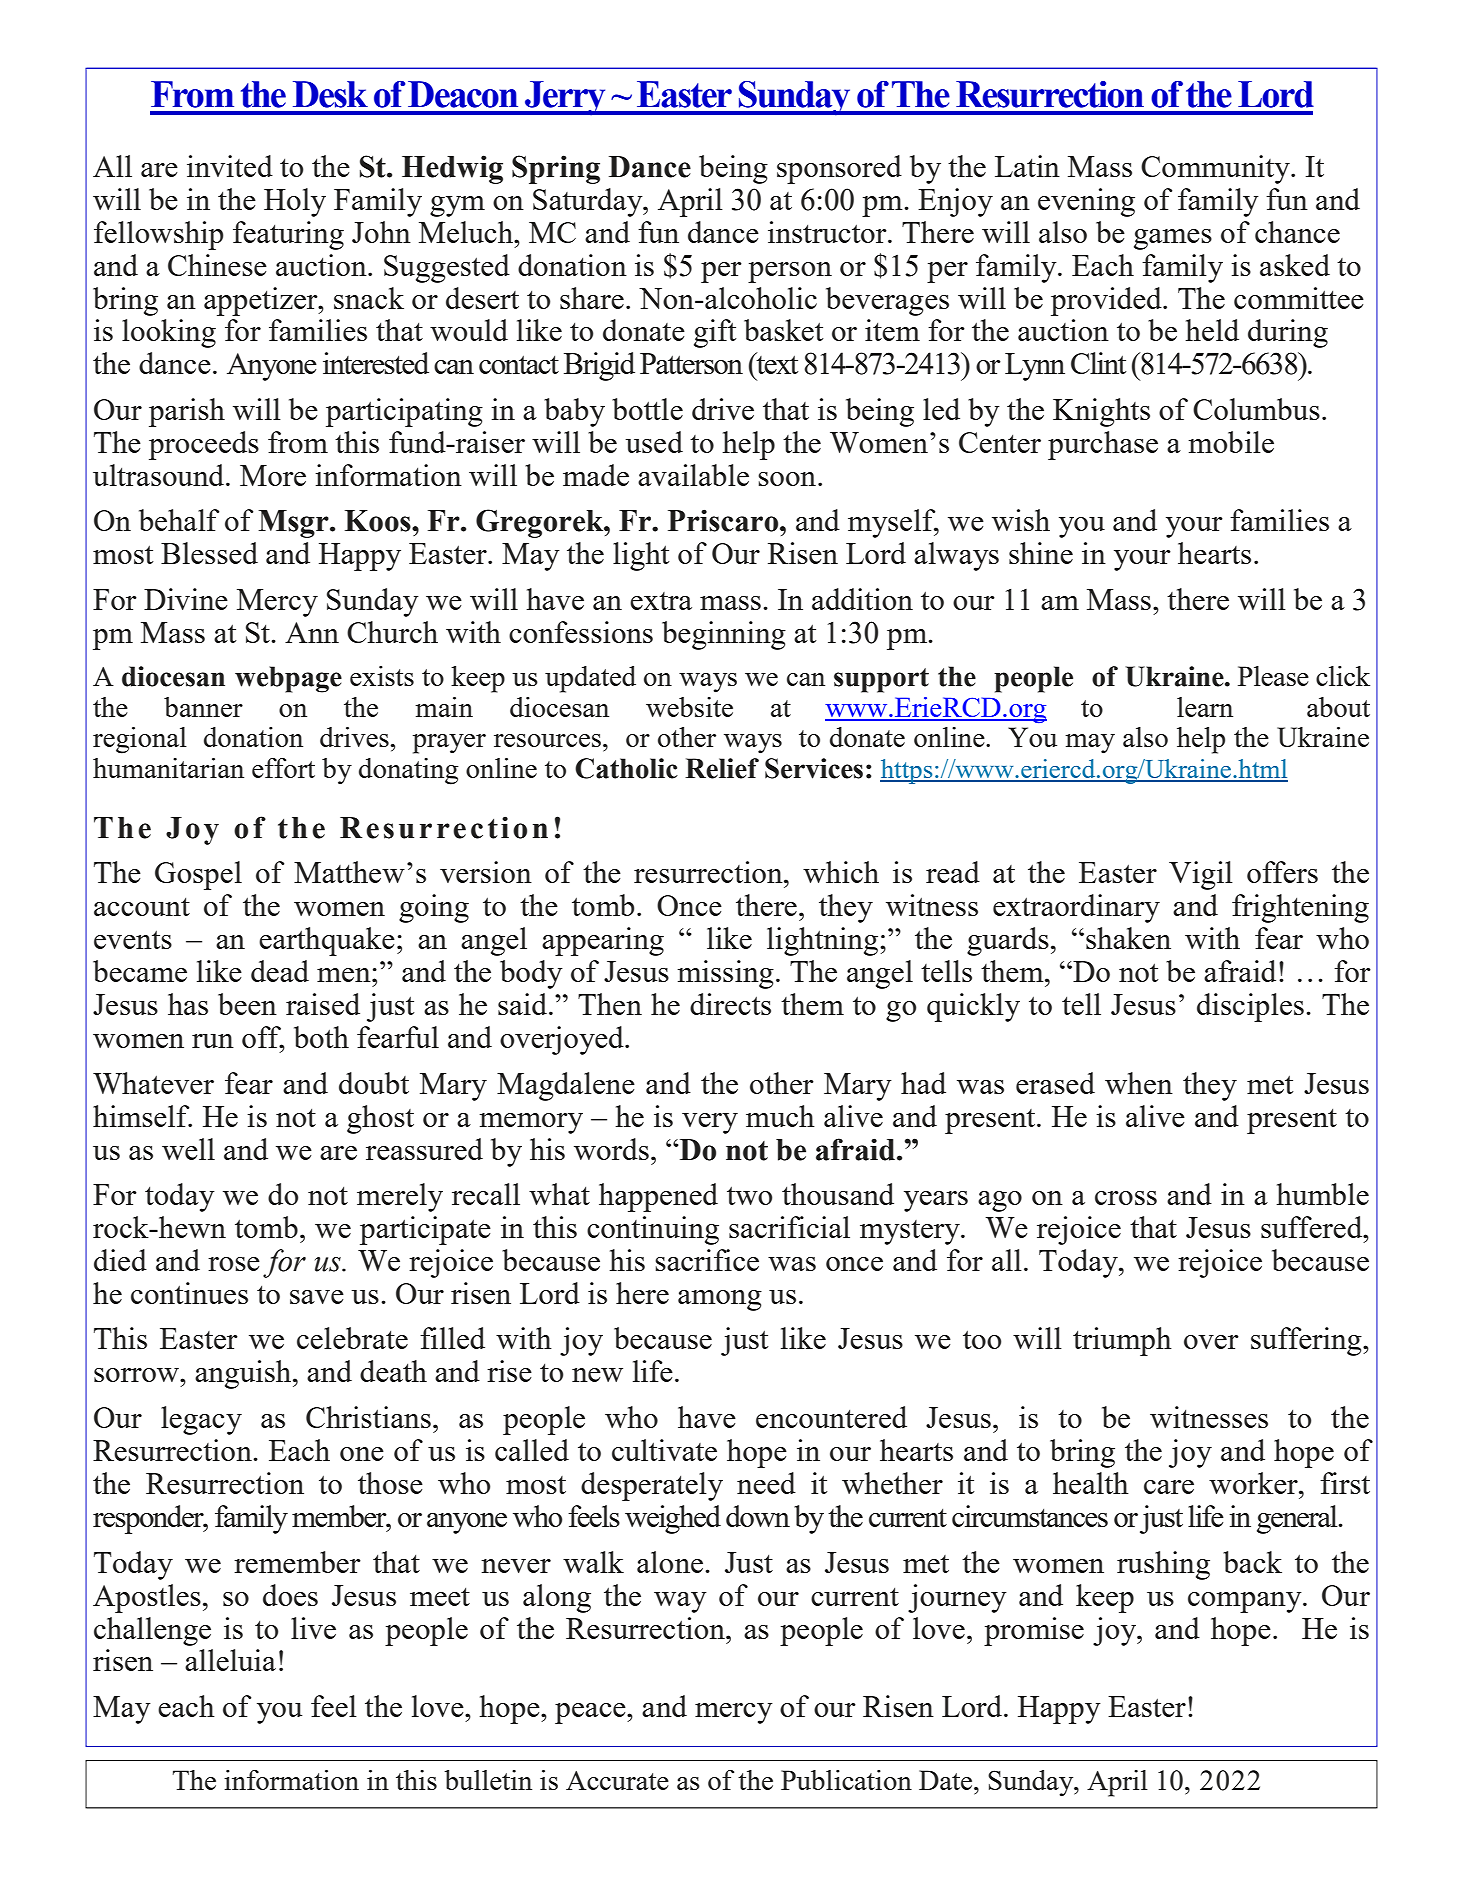  I want to click on Community, so click(1216, 169).
